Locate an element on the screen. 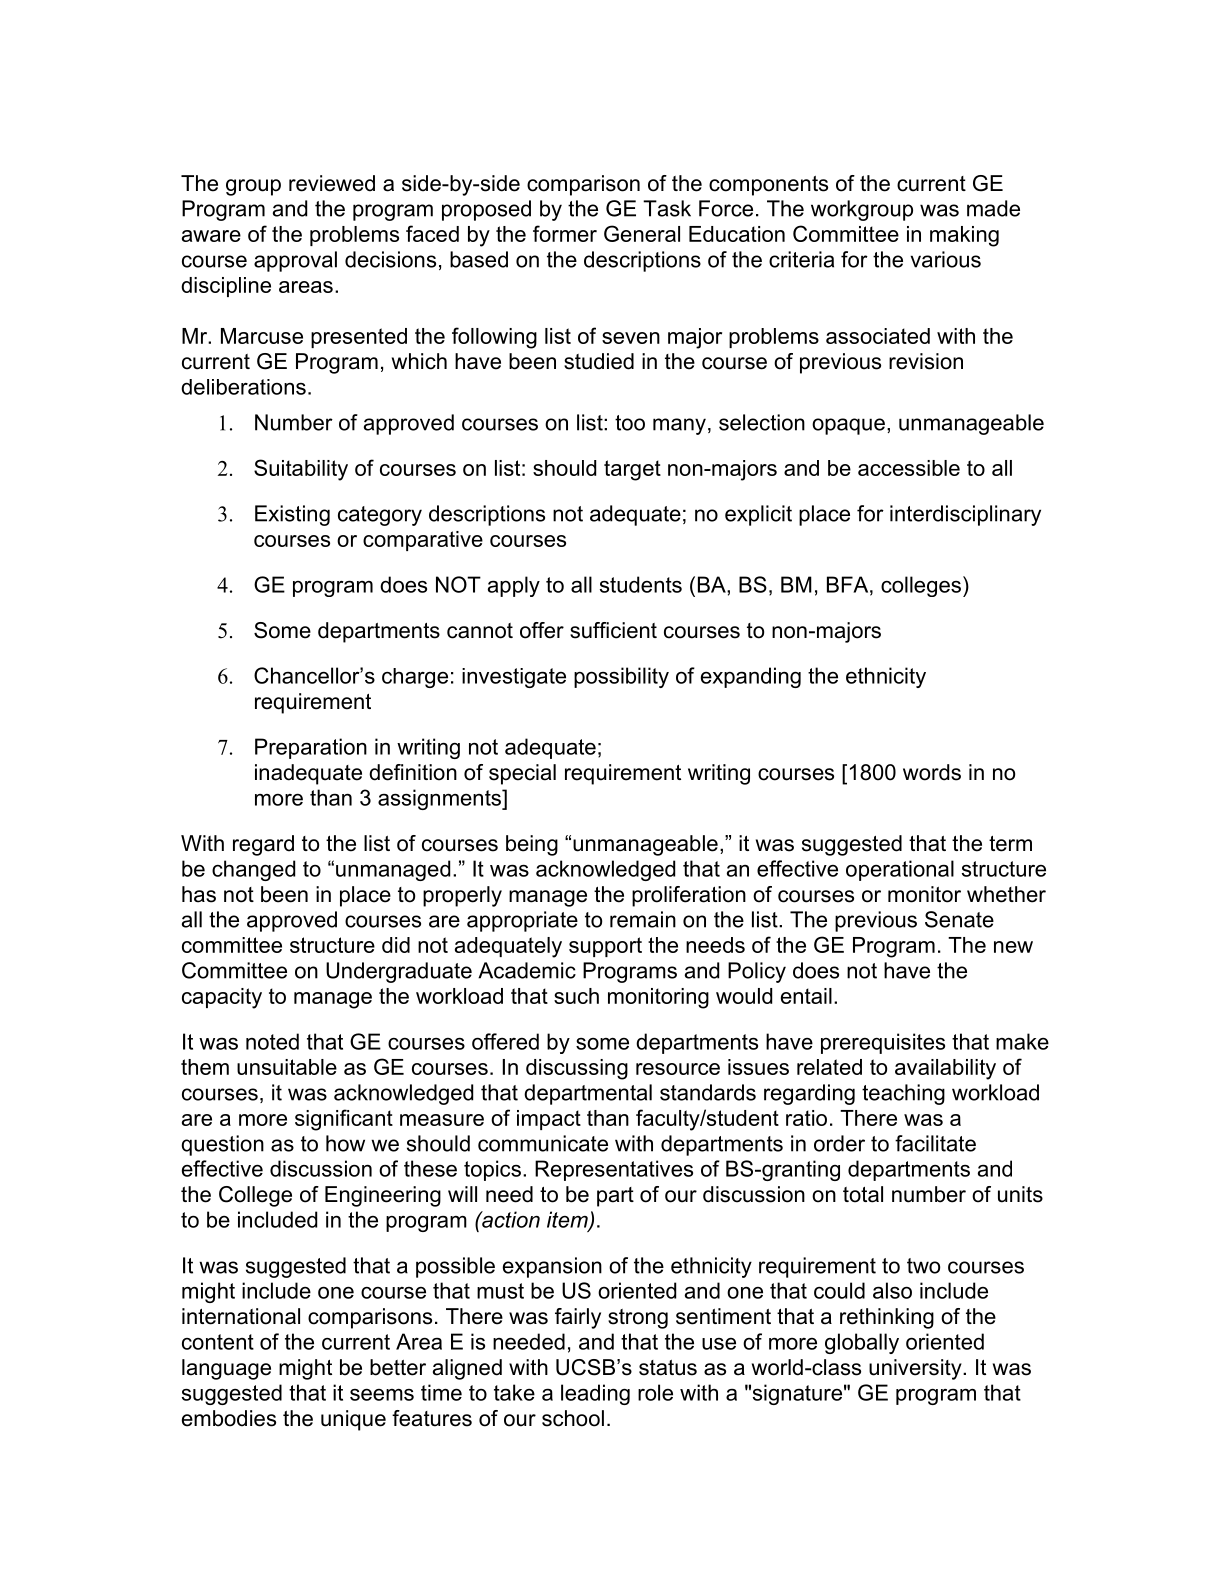 This screenshot has height=1594, width=1231. making is located at coordinates (964, 236).
